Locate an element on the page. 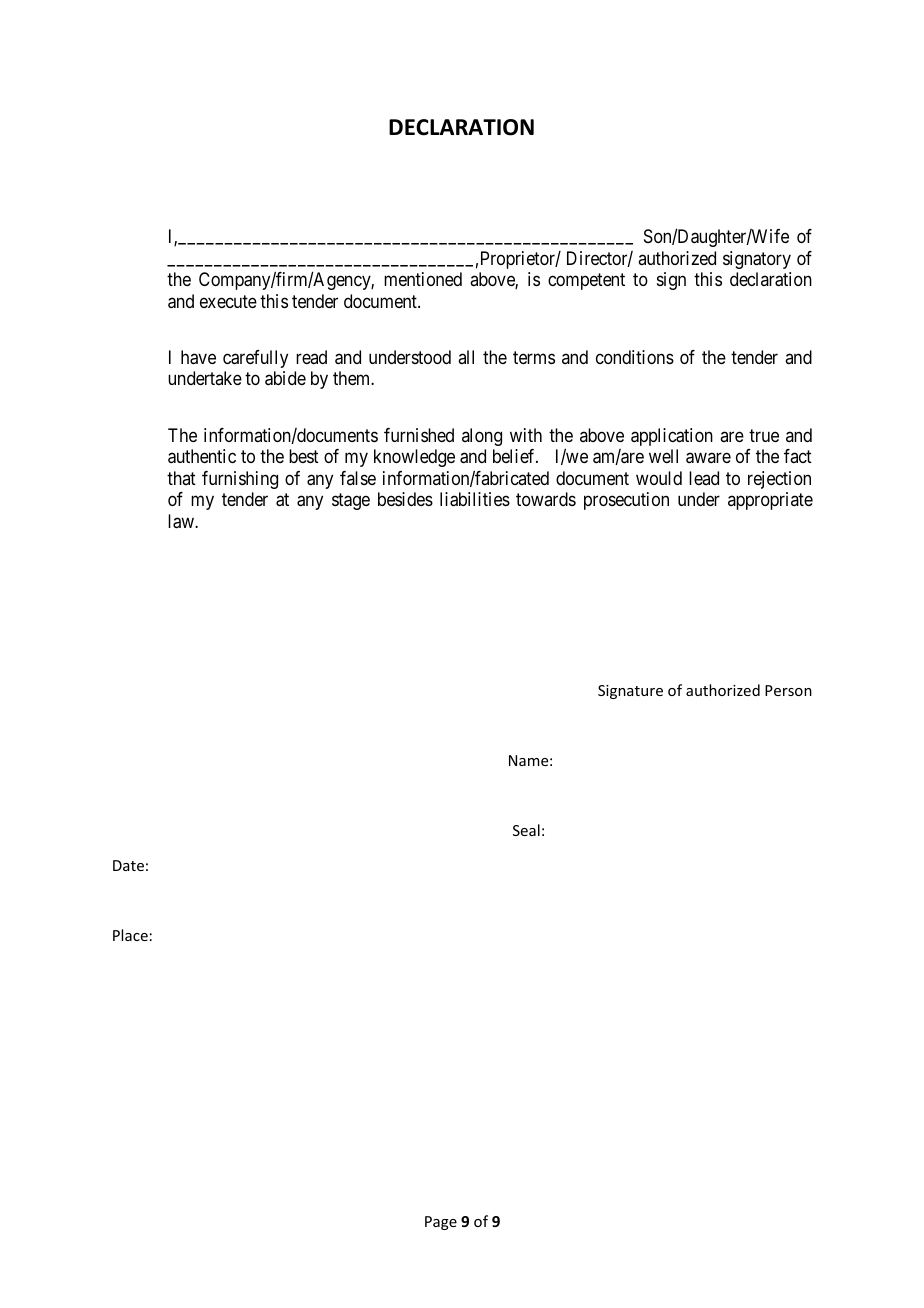 This page has height=1308, width=924. mentioned is located at coordinates (423, 279).
